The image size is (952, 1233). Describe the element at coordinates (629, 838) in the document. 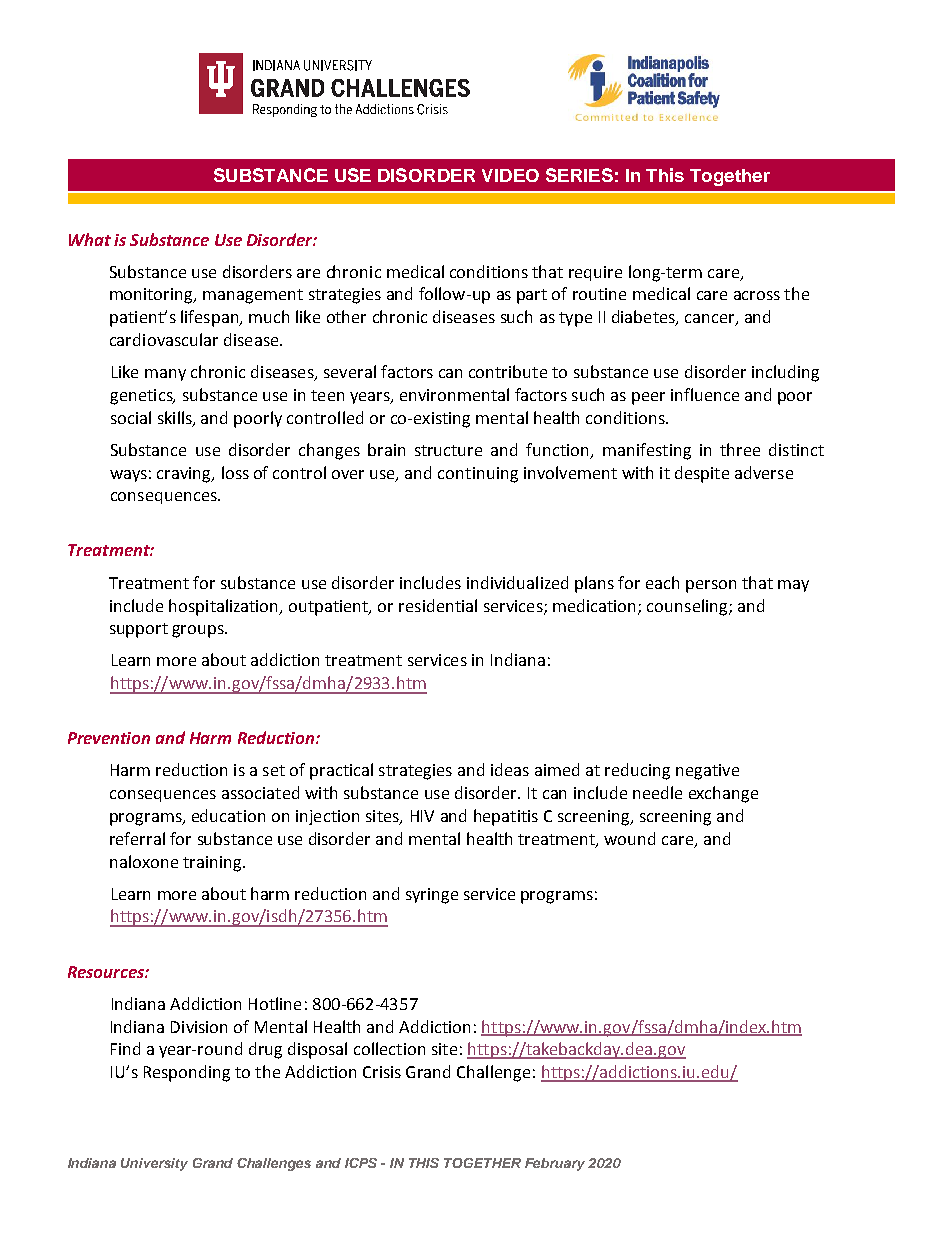

I see `wound` at that location.
